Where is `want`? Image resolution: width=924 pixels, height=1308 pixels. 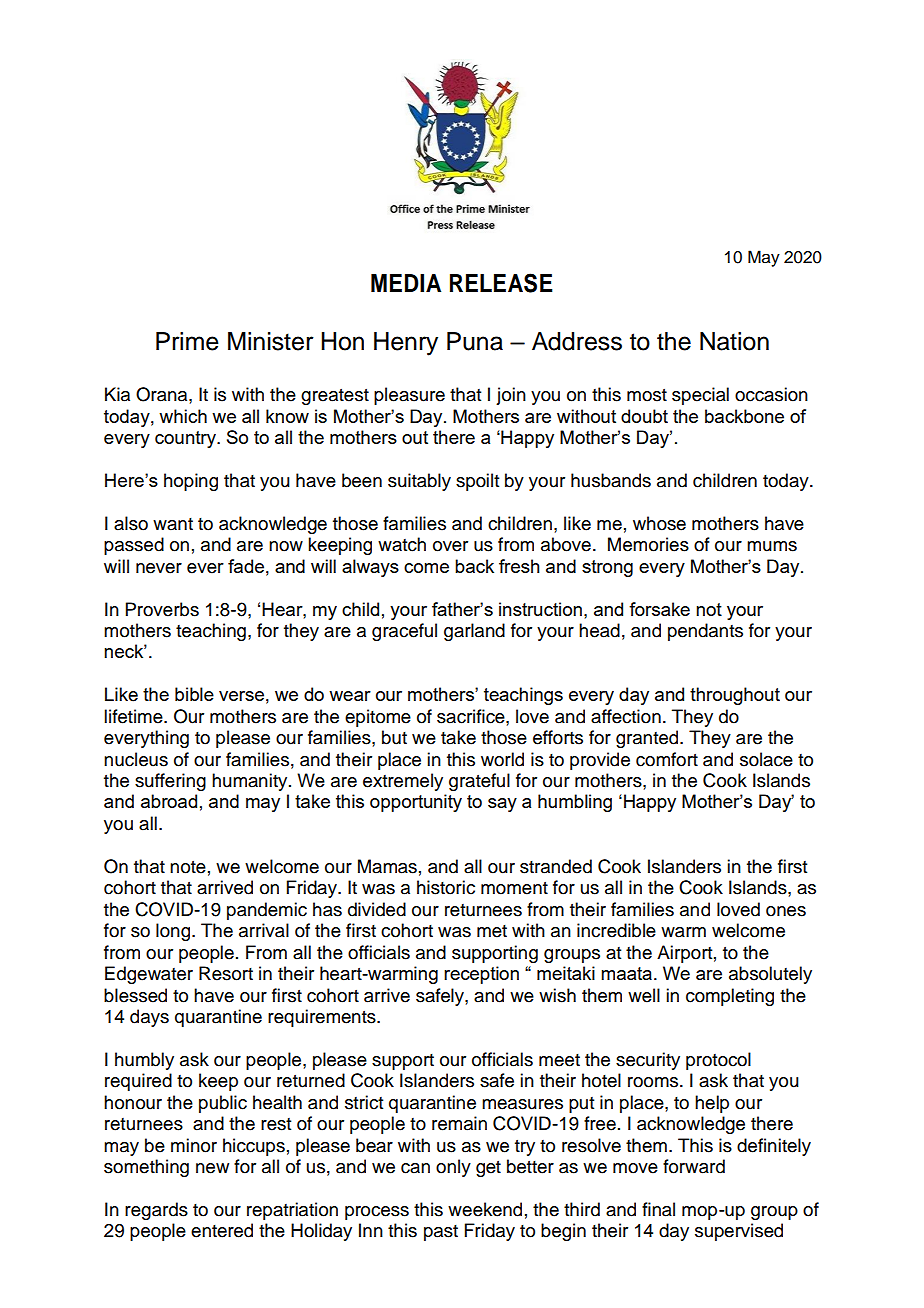 want is located at coordinates (173, 524).
